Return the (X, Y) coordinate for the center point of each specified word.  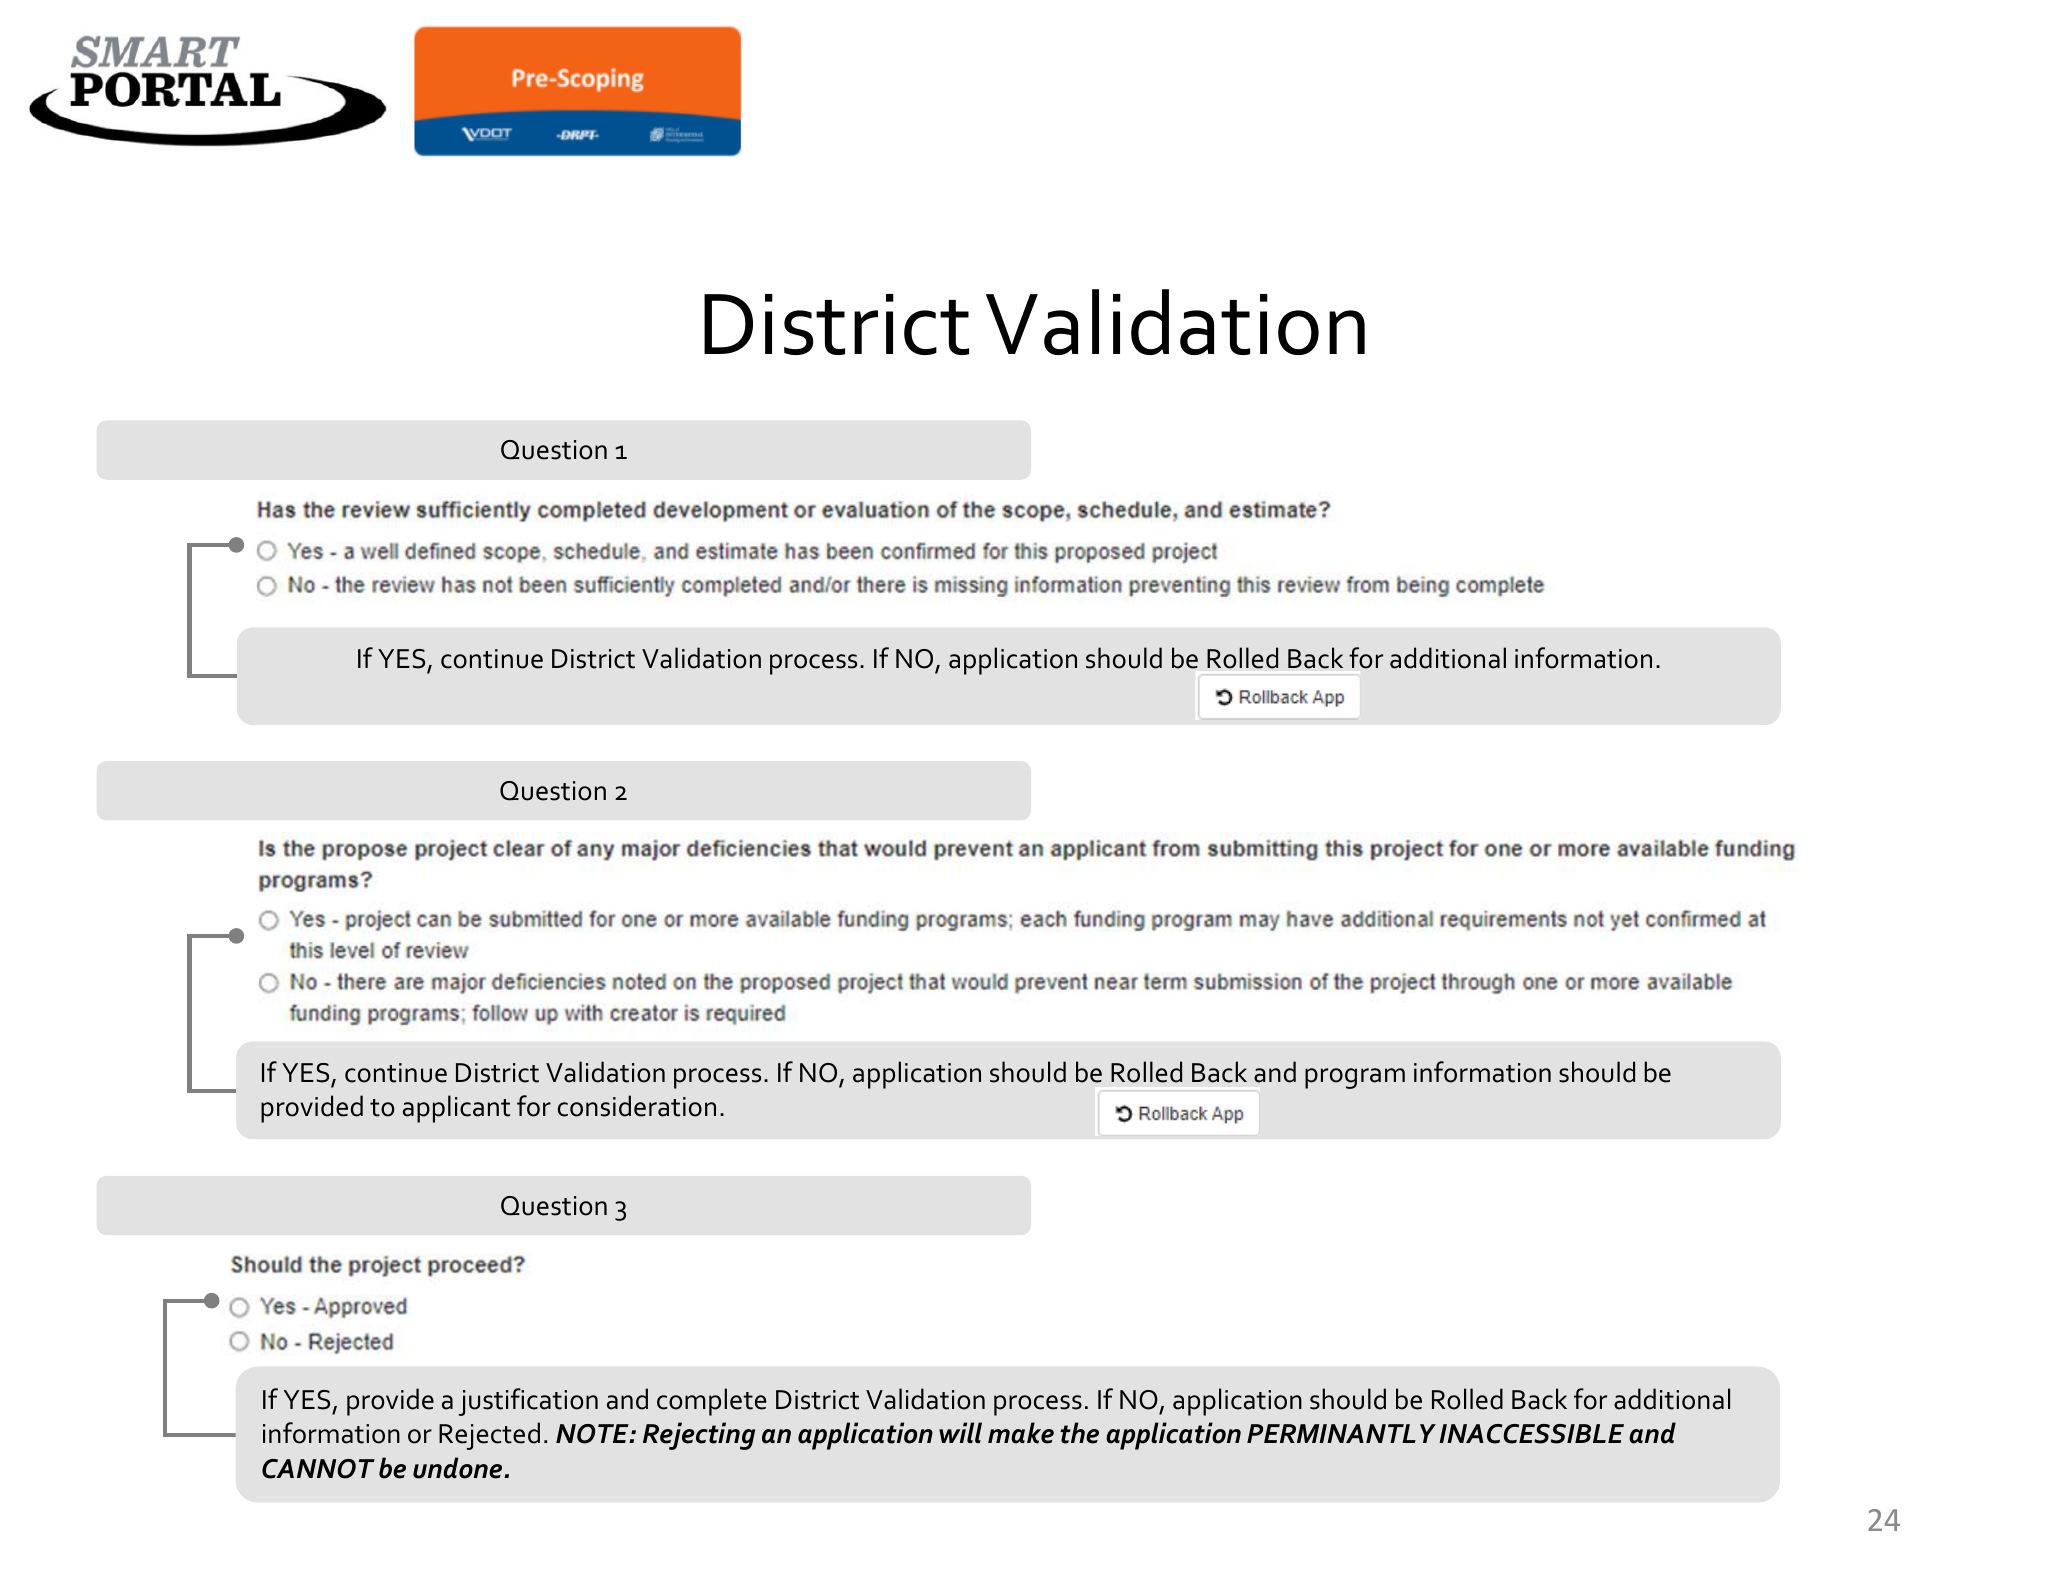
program (1355, 1078)
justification (528, 1402)
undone (459, 1468)
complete (712, 1402)
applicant (456, 1109)
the (1079, 1433)
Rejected (489, 1436)
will (960, 1432)
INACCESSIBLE (1531, 1434)
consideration (637, 1106)
